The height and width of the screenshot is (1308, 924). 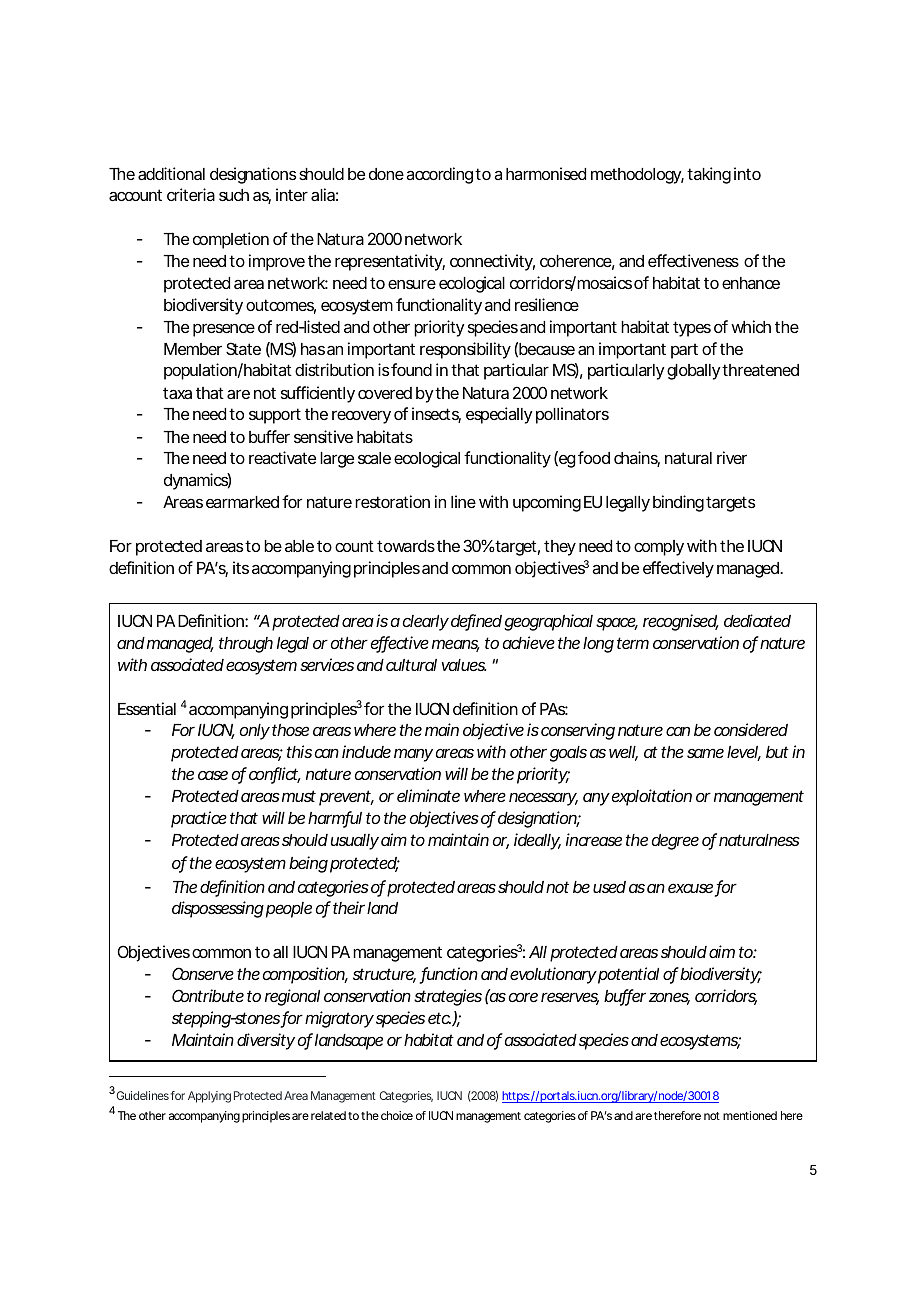 What do you see at coordinates (234, 195) in the screenshot?
I see `such` at bounding box center [234, 195].
